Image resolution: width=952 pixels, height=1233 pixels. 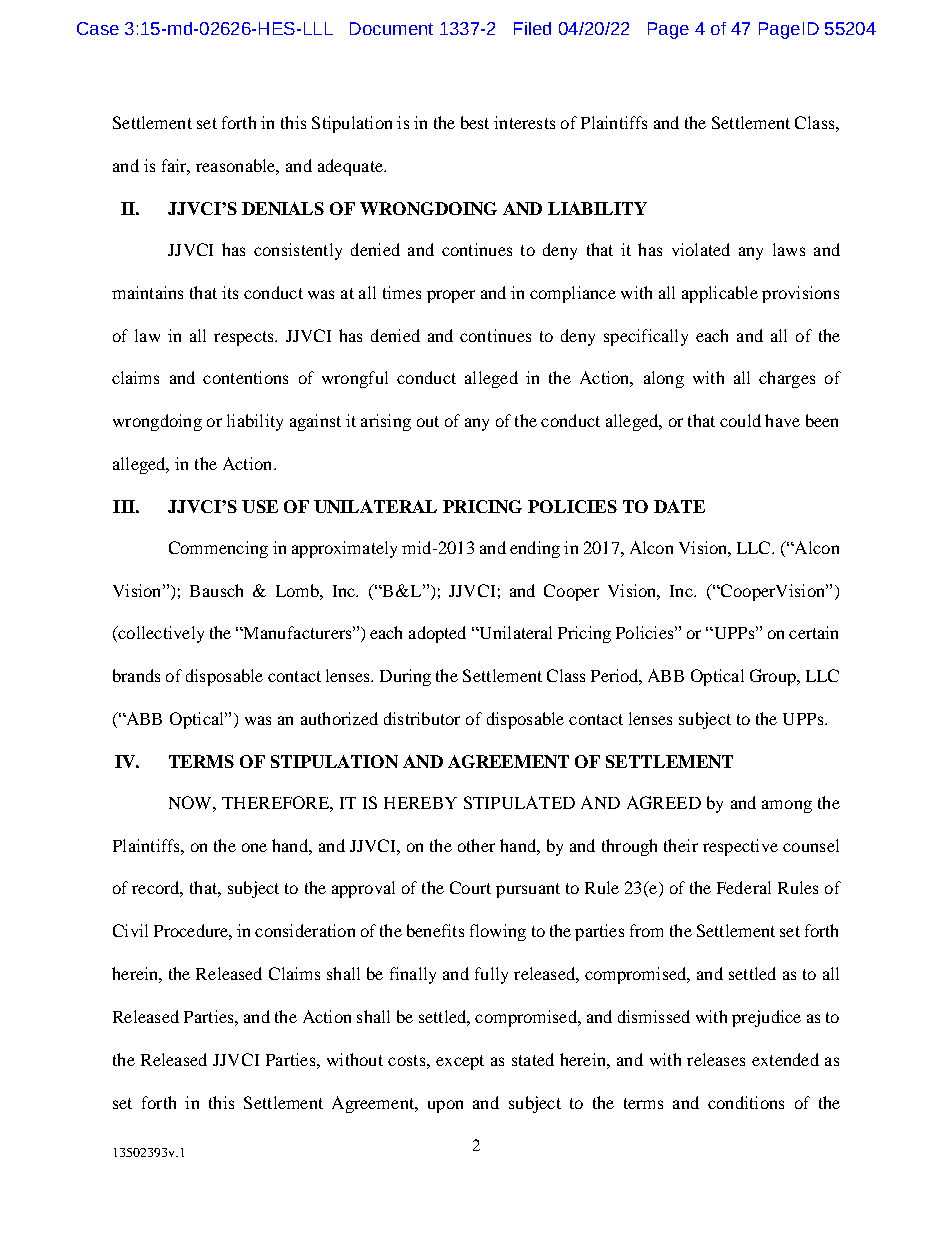 I want to click on arising, so click(x=386, y=422).
